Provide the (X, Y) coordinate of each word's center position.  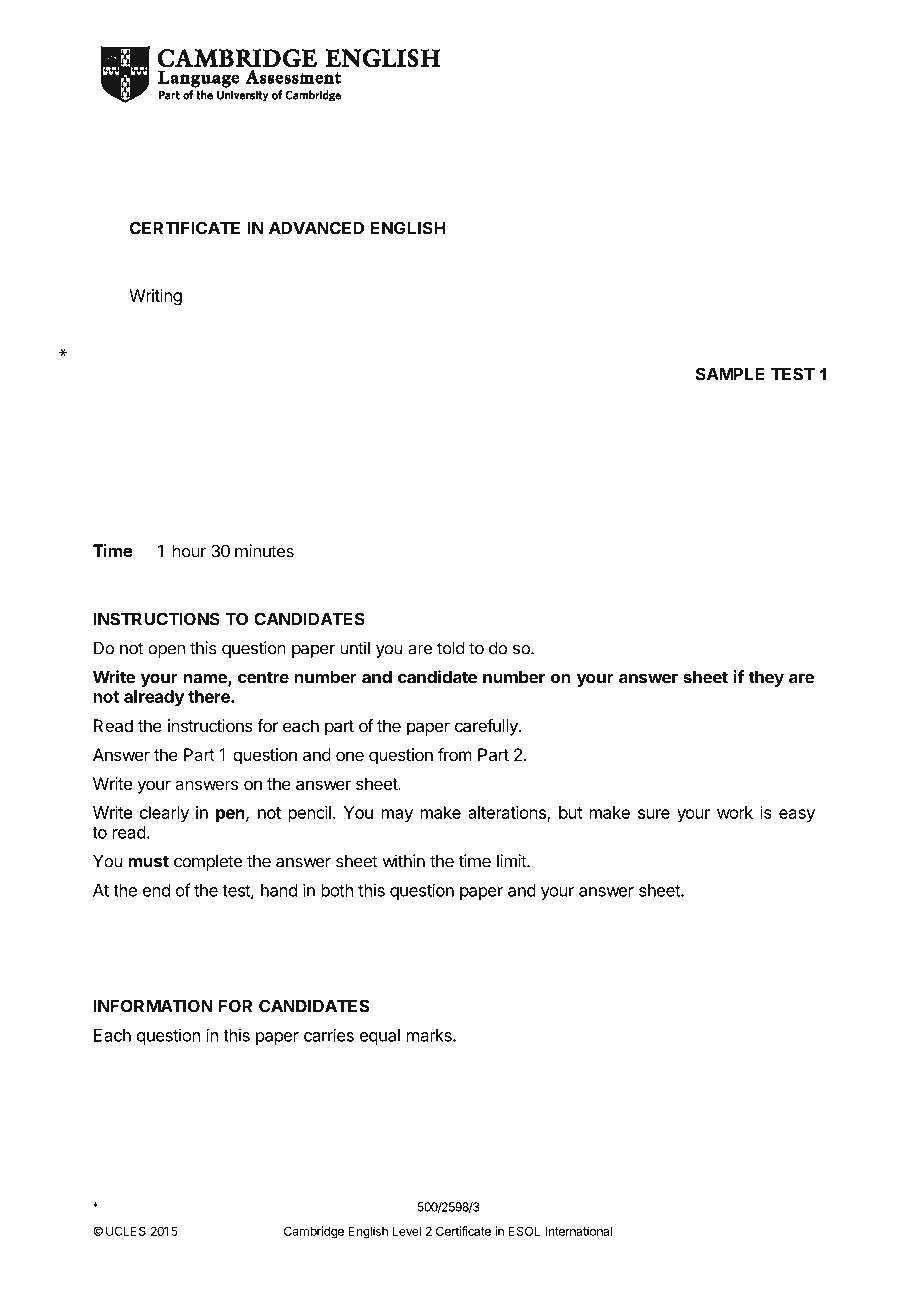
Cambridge (314, 1232)
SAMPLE (730, 374)
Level (407, 1231)
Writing (155, 297)
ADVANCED (316, 228)
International (578, 1231)
